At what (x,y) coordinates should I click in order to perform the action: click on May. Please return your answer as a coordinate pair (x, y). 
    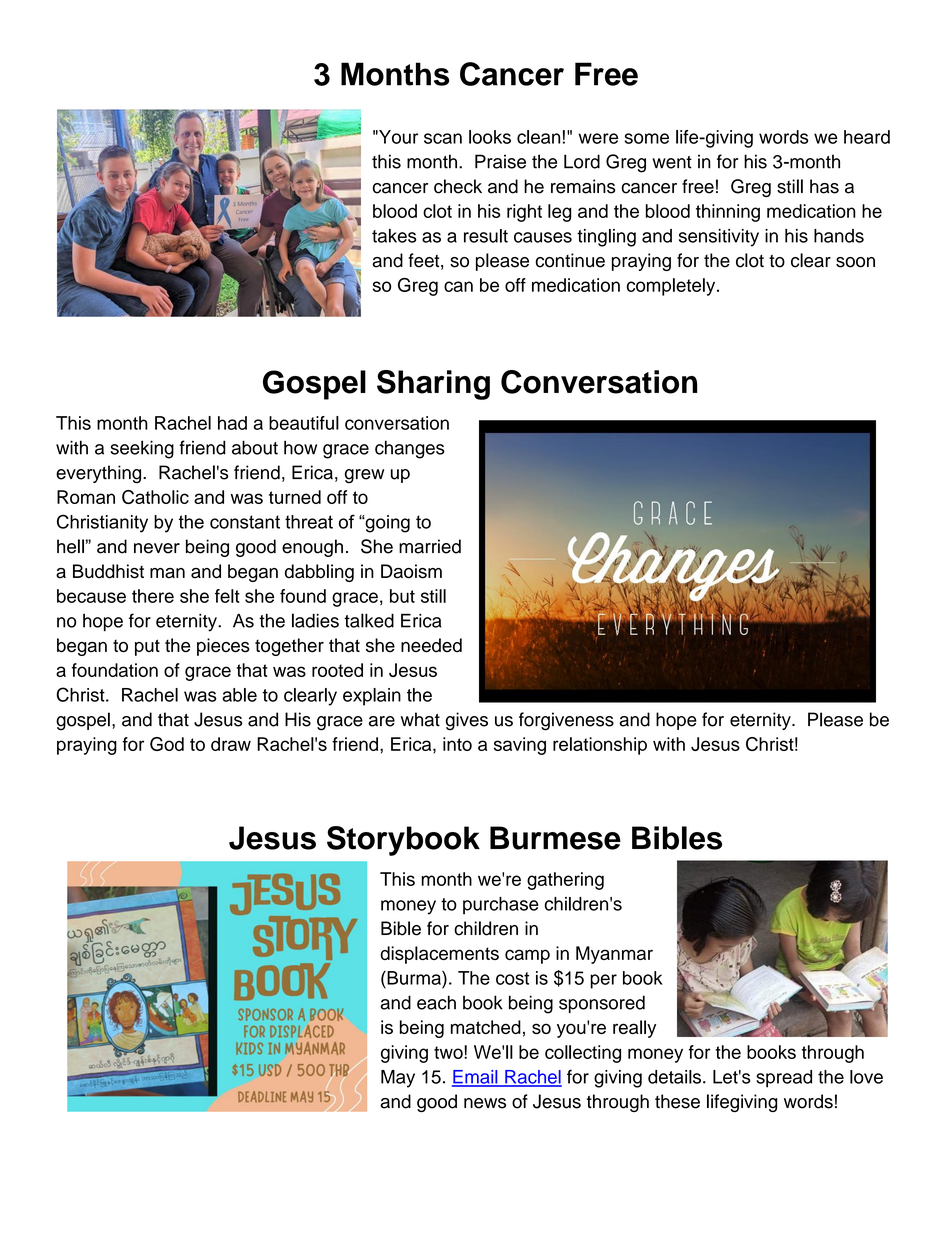
    Looking at the image, I should click on (398, 1079).
